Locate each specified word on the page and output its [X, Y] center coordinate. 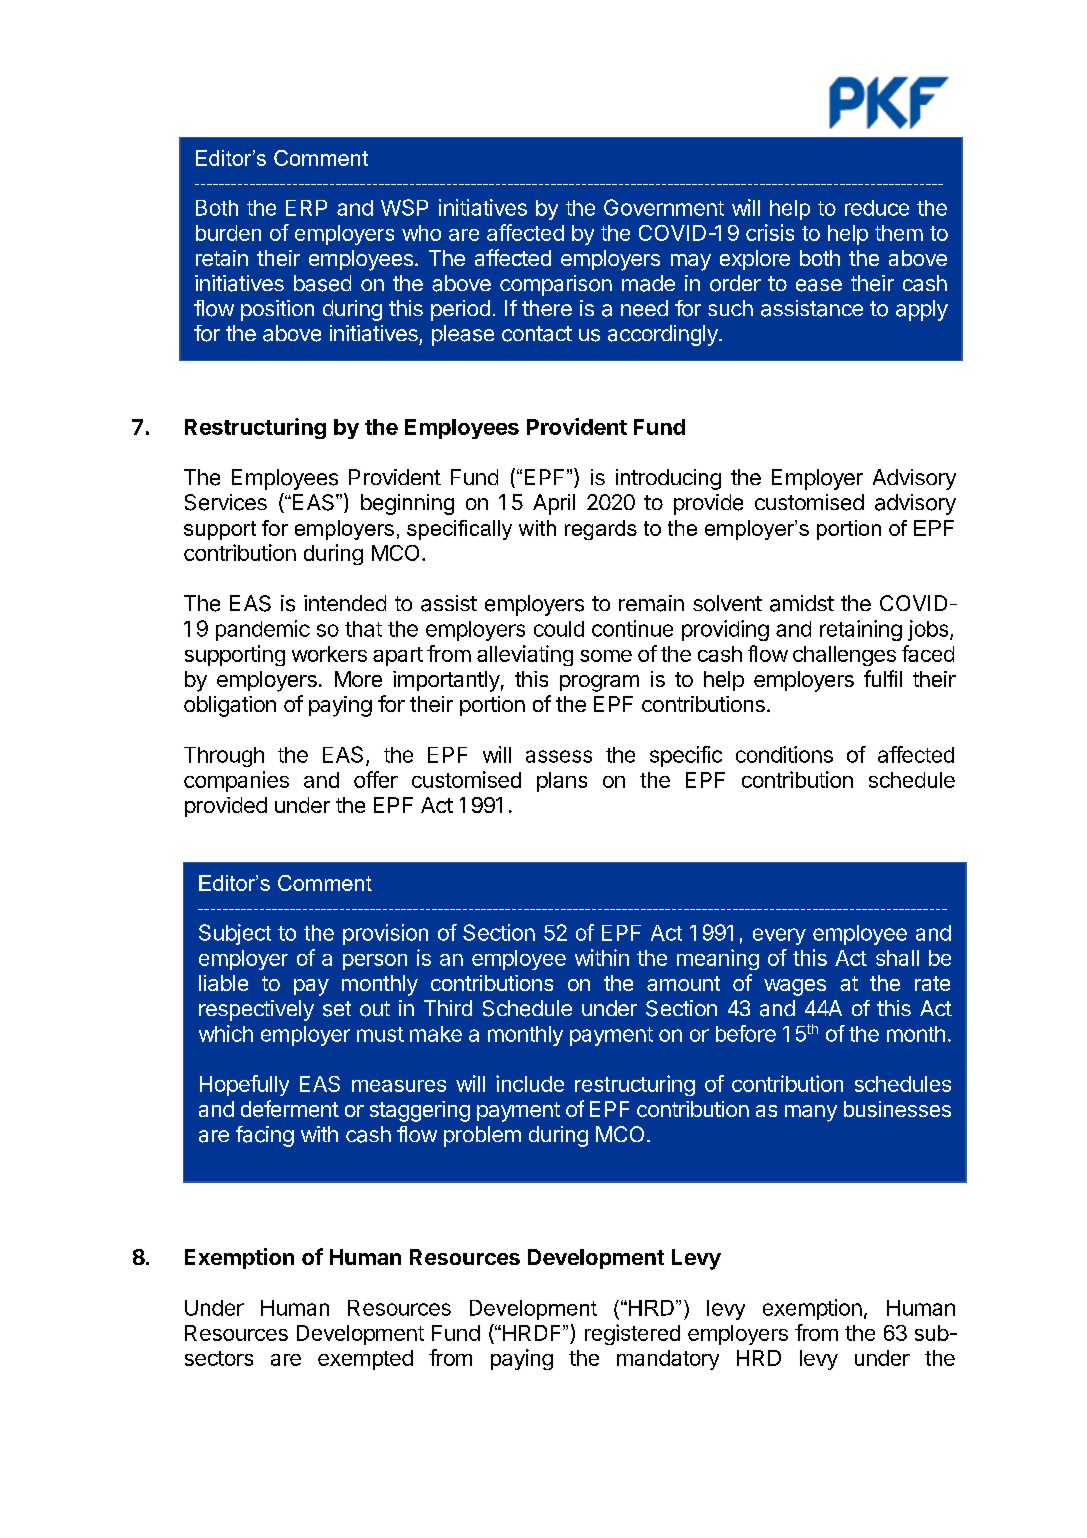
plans [562, 782]
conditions [784, 754]
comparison [556, 285]
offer [376, 779]
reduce [877, 208]
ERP [306, 208]
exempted [365, 1360]
